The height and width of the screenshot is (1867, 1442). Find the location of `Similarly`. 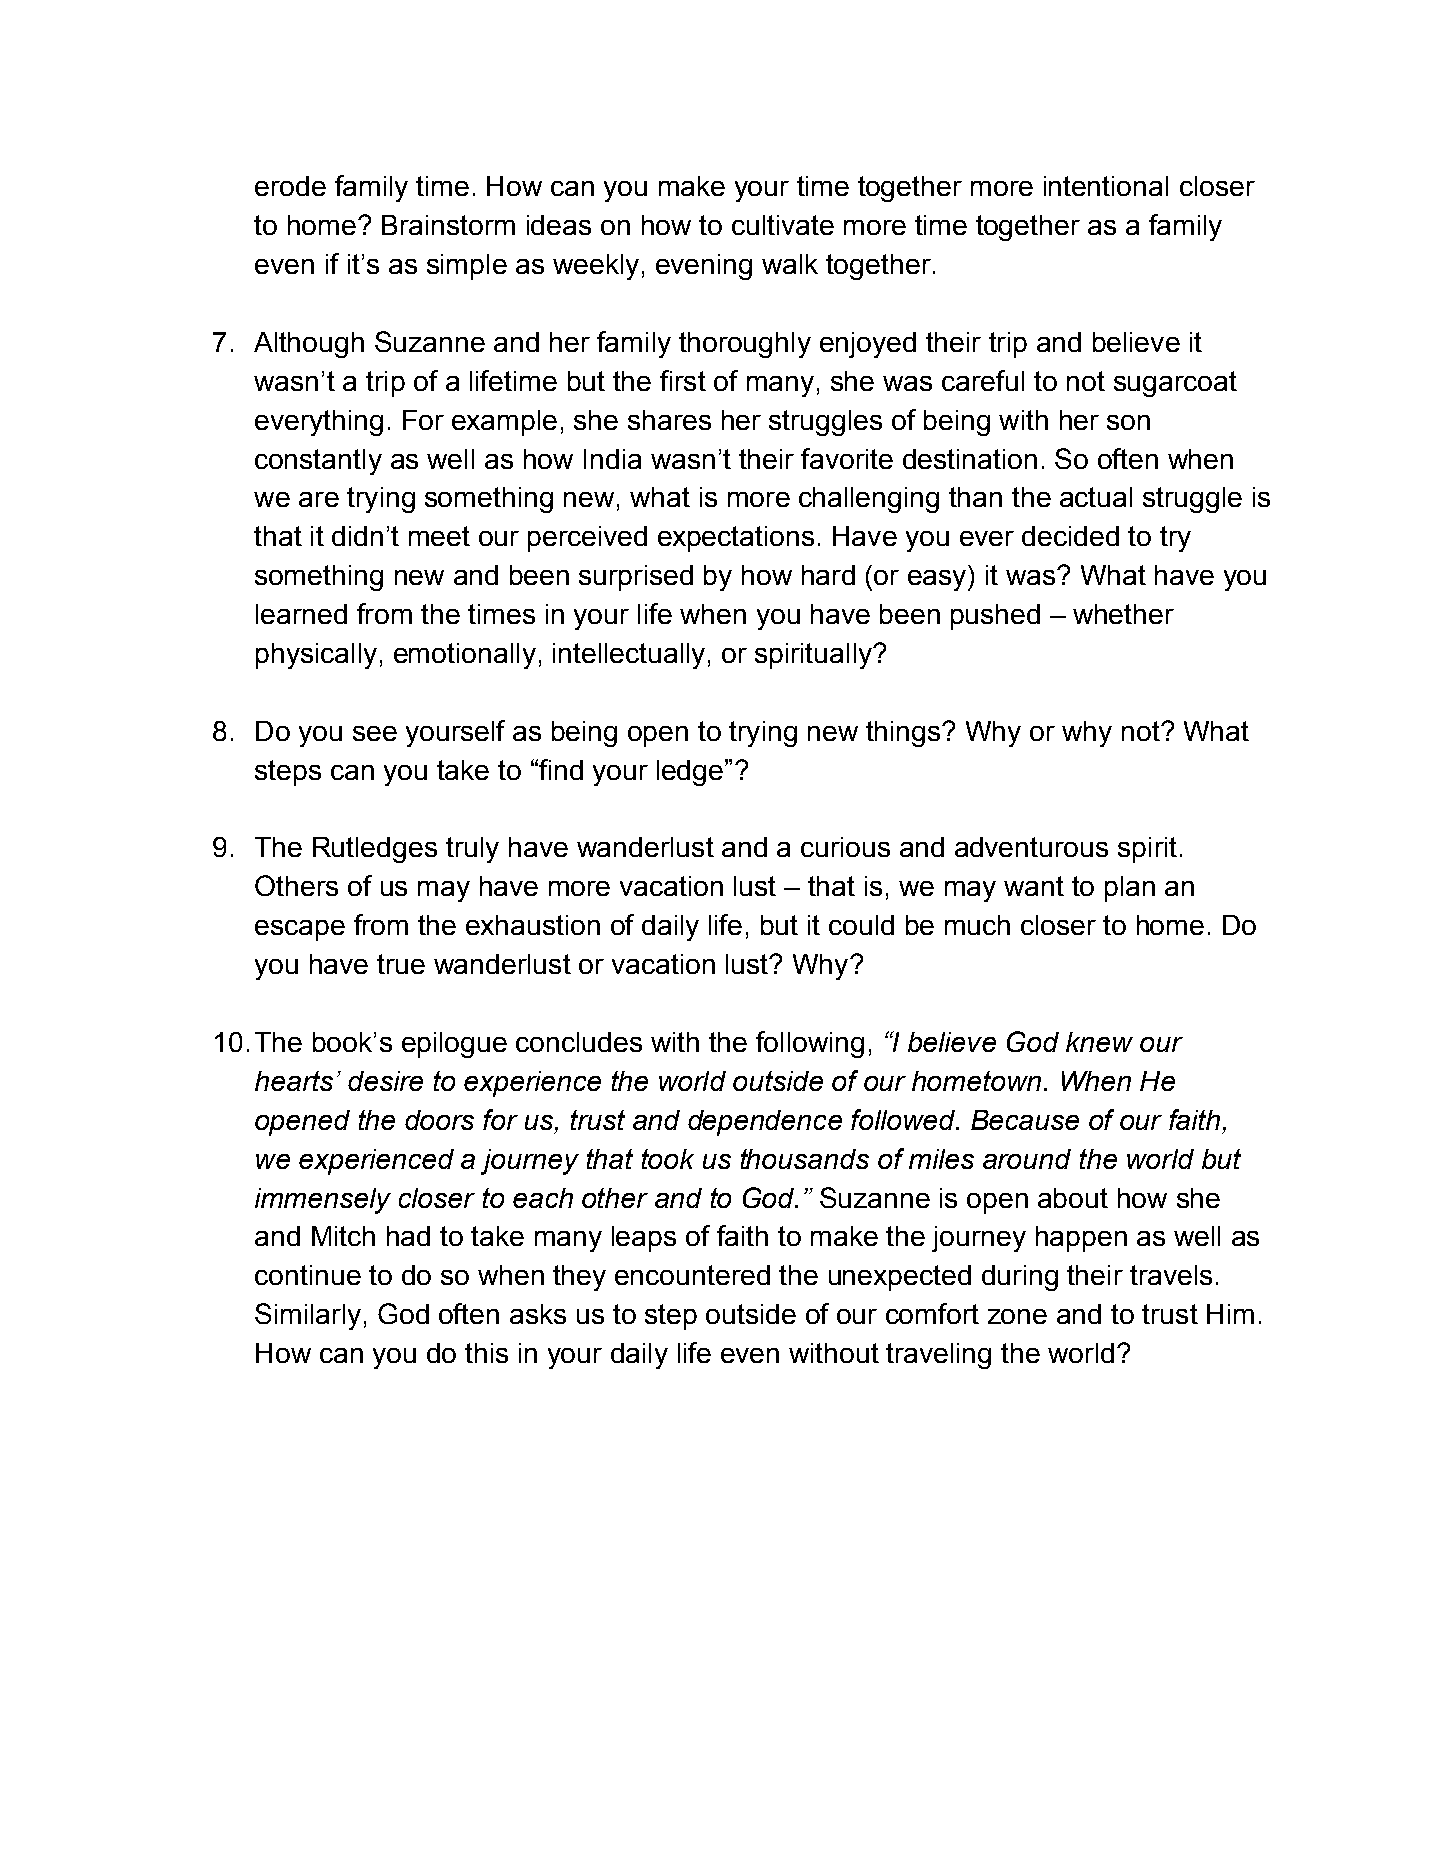

Similarly is located at coordinates (308, 1316).
